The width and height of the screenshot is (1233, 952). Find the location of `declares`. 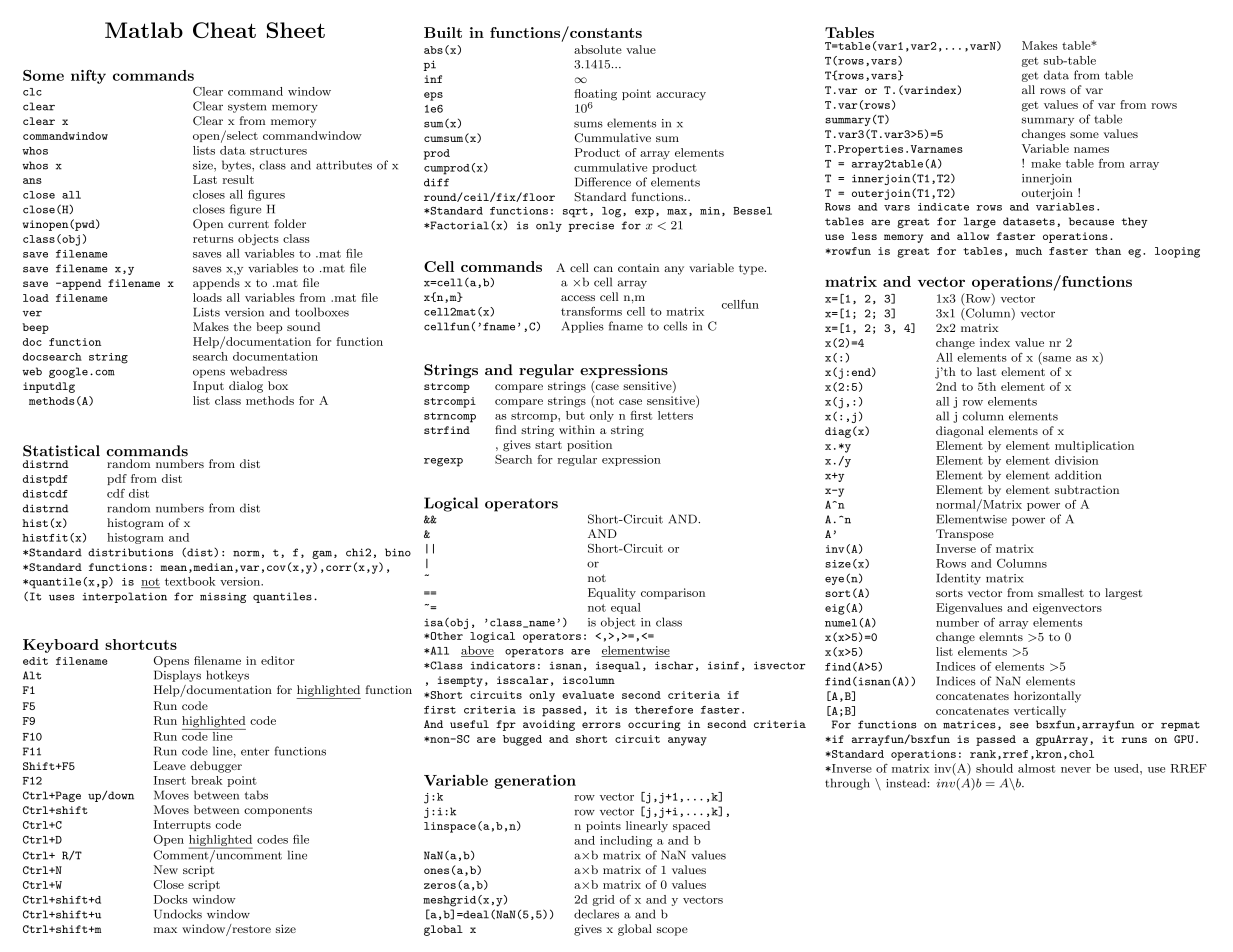

declares is located at coordinates (596, 914).
